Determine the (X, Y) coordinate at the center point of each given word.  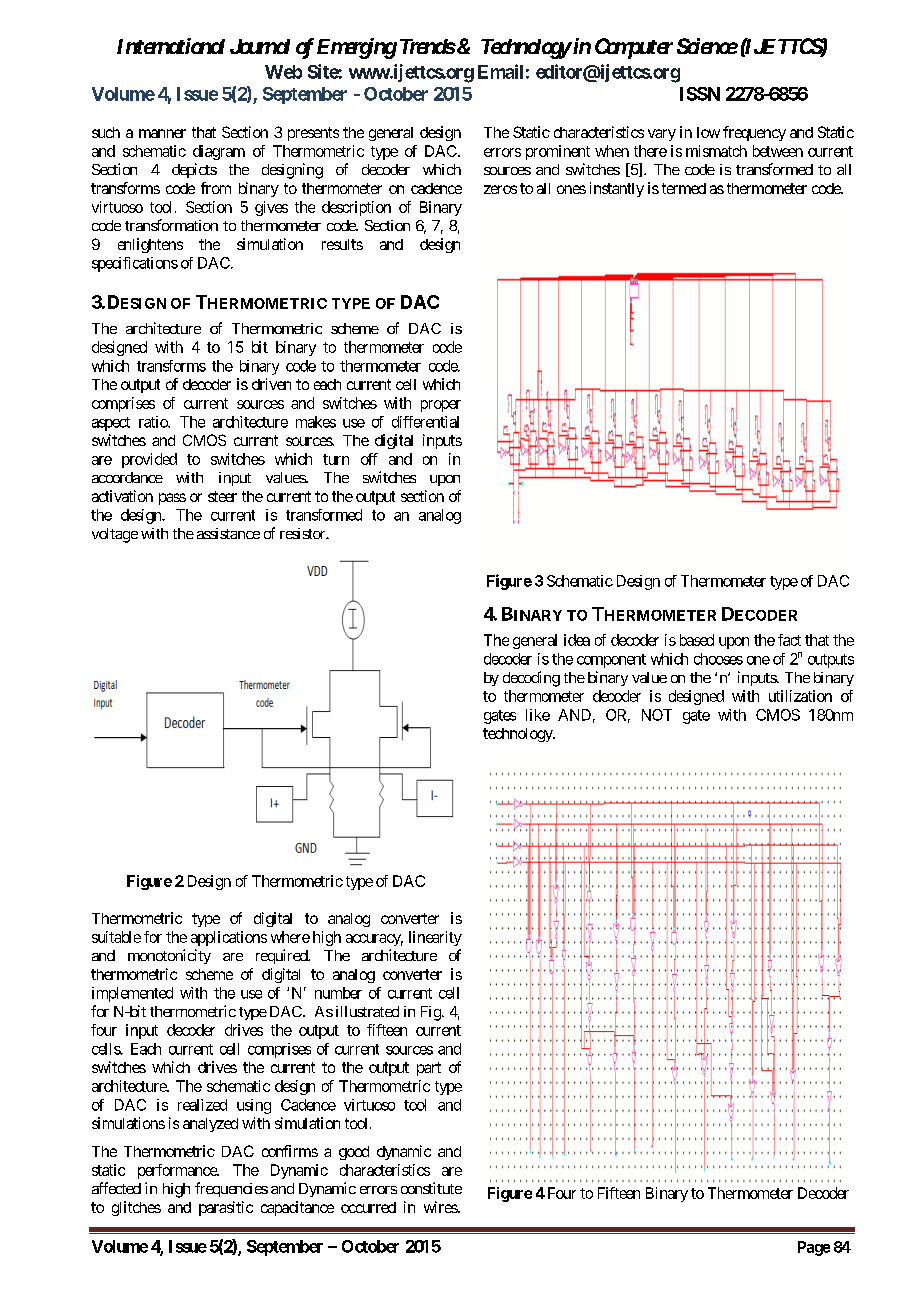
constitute (431, 1188)
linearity (435, 938)
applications (229, 938)
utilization (800, 696)
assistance (228, 533)
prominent (558, 152)
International (171, 46)
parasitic (226, 1208)
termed (684, 188)
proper (441, 406)
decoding (531, 679)
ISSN (700, 94)
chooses (718, 659)
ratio (154, 422)
